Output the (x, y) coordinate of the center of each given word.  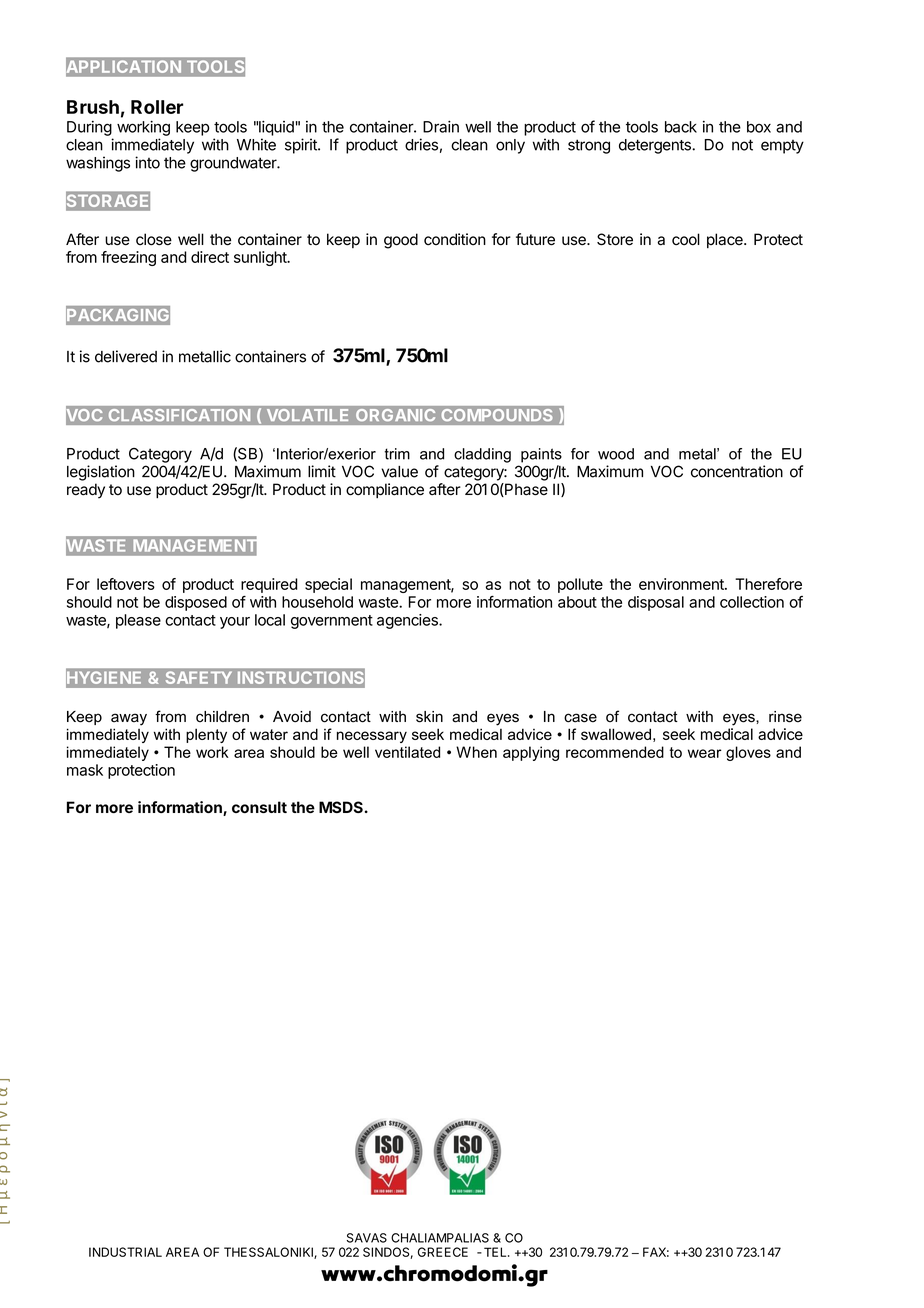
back (681, 127)
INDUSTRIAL (125, 1252)
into (147, 162)
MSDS (341, 807)
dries (421, 144)
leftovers (126, 584)
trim (397, 454)
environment (682, 584)
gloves (748, 753)
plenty (206, 735)
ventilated (407, 752)
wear (705, 753)
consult (259, 807)
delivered (126, 356)
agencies (408, 621)
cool (686, 239)
